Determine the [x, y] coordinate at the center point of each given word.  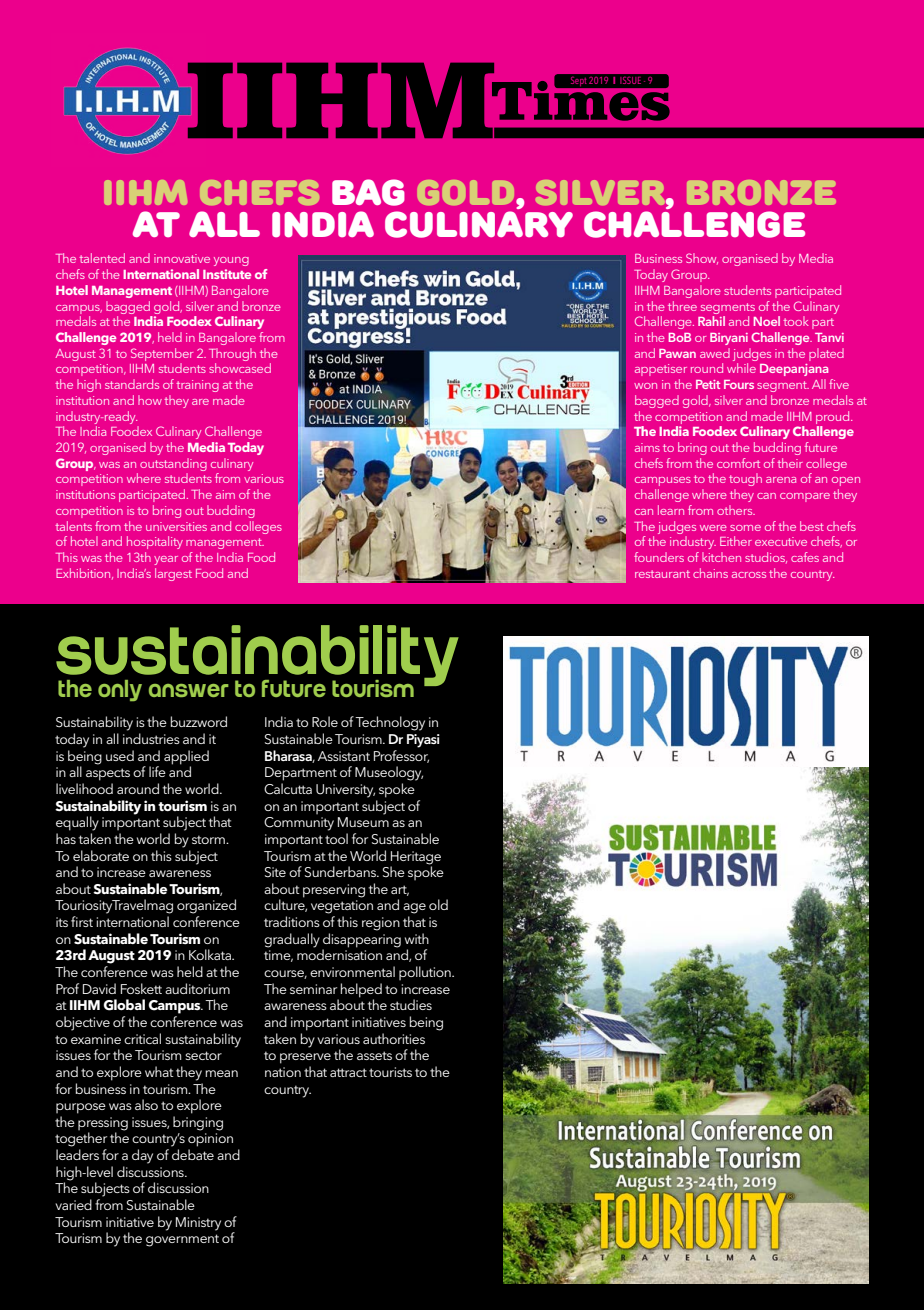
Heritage [416, 858]
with [417, 938]
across [749, 575]
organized [206, 906]
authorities [394, 1038]
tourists [390, 1072]
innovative [182, 258]
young [231, 261]
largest [173, 574]
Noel [767, 321]
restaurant [662, 574]
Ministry [198, 1224]
